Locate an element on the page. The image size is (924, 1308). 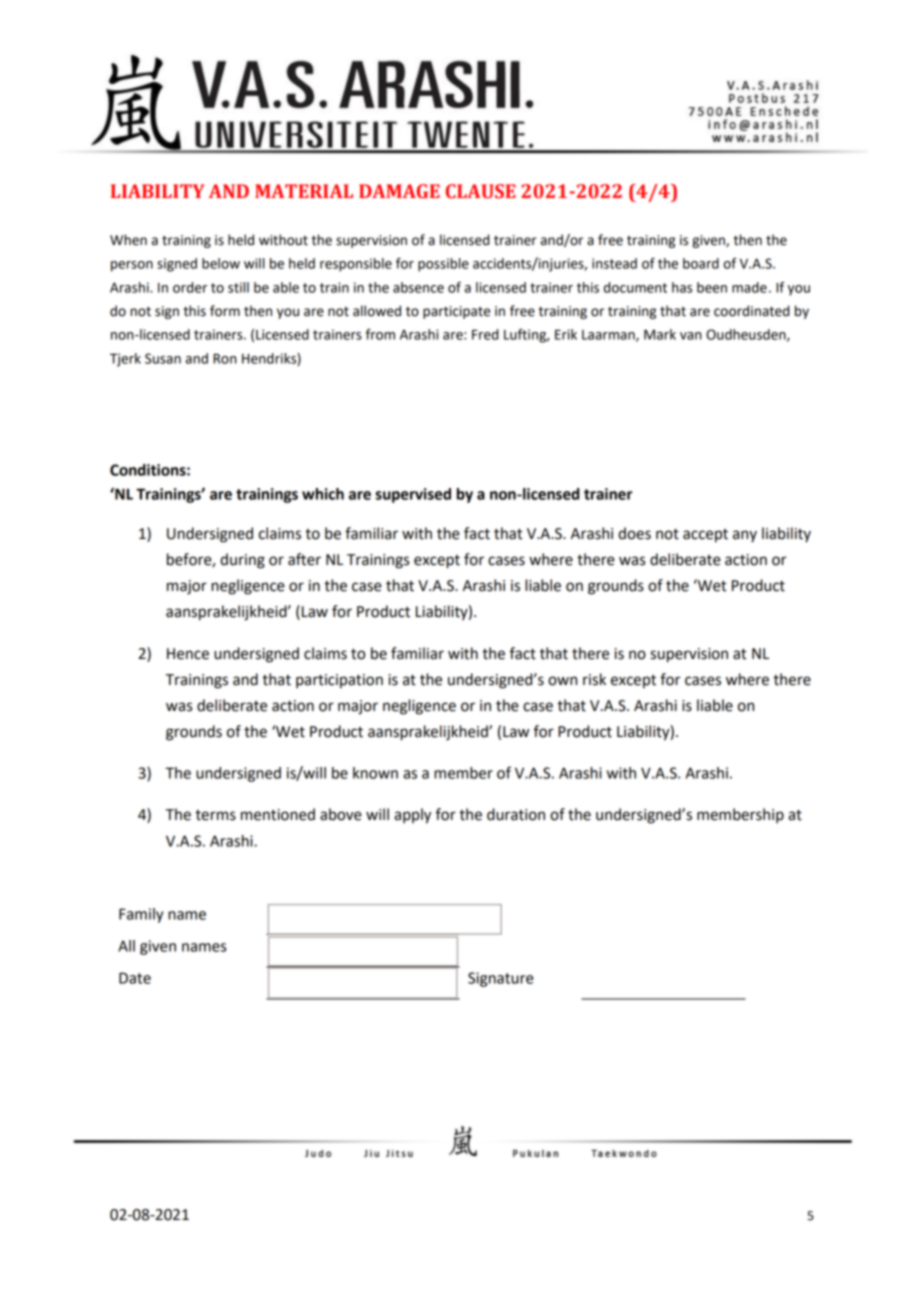
terms is located at coordinates (215, 815).
